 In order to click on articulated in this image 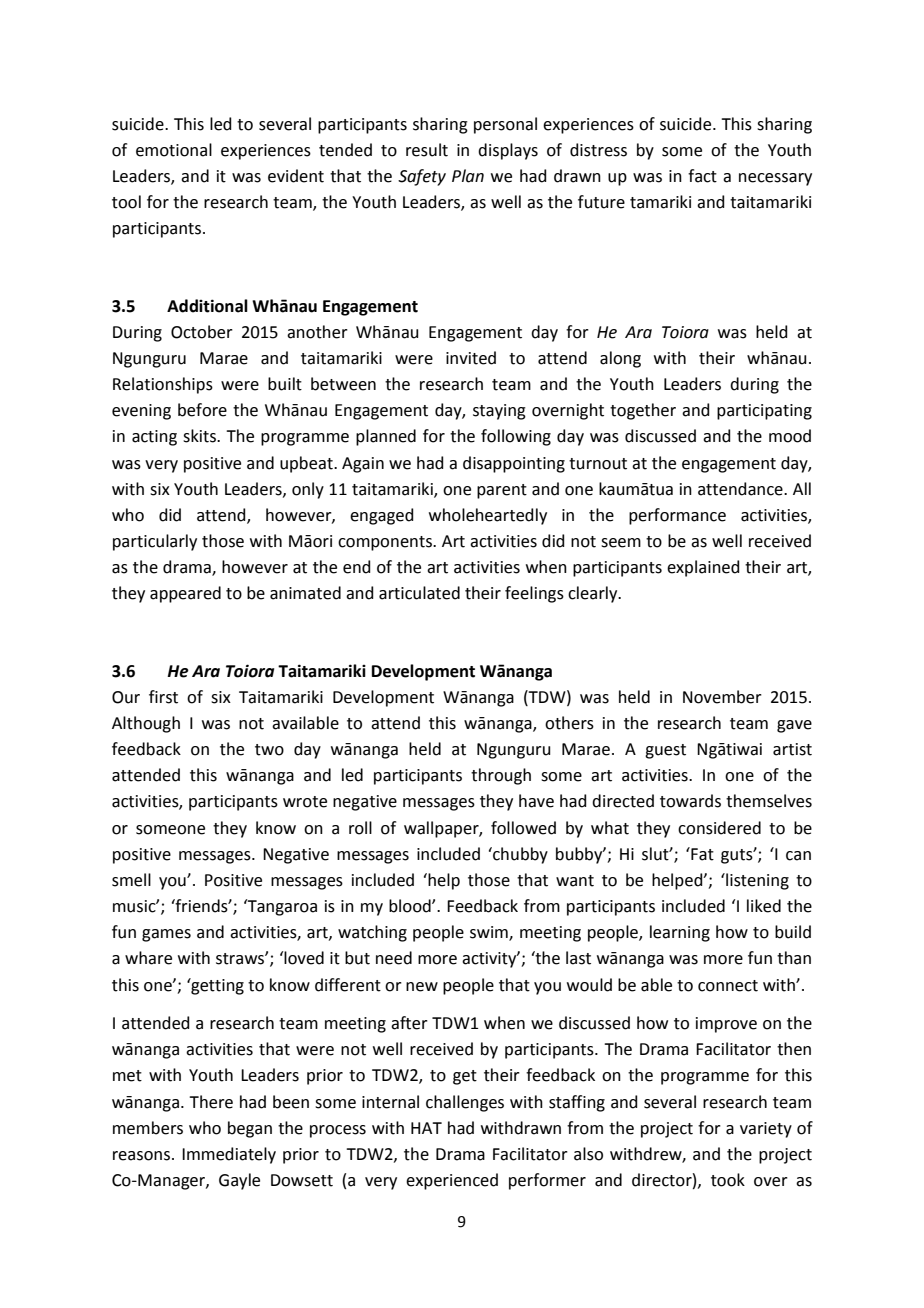, I will do `click(419, 593)`.
